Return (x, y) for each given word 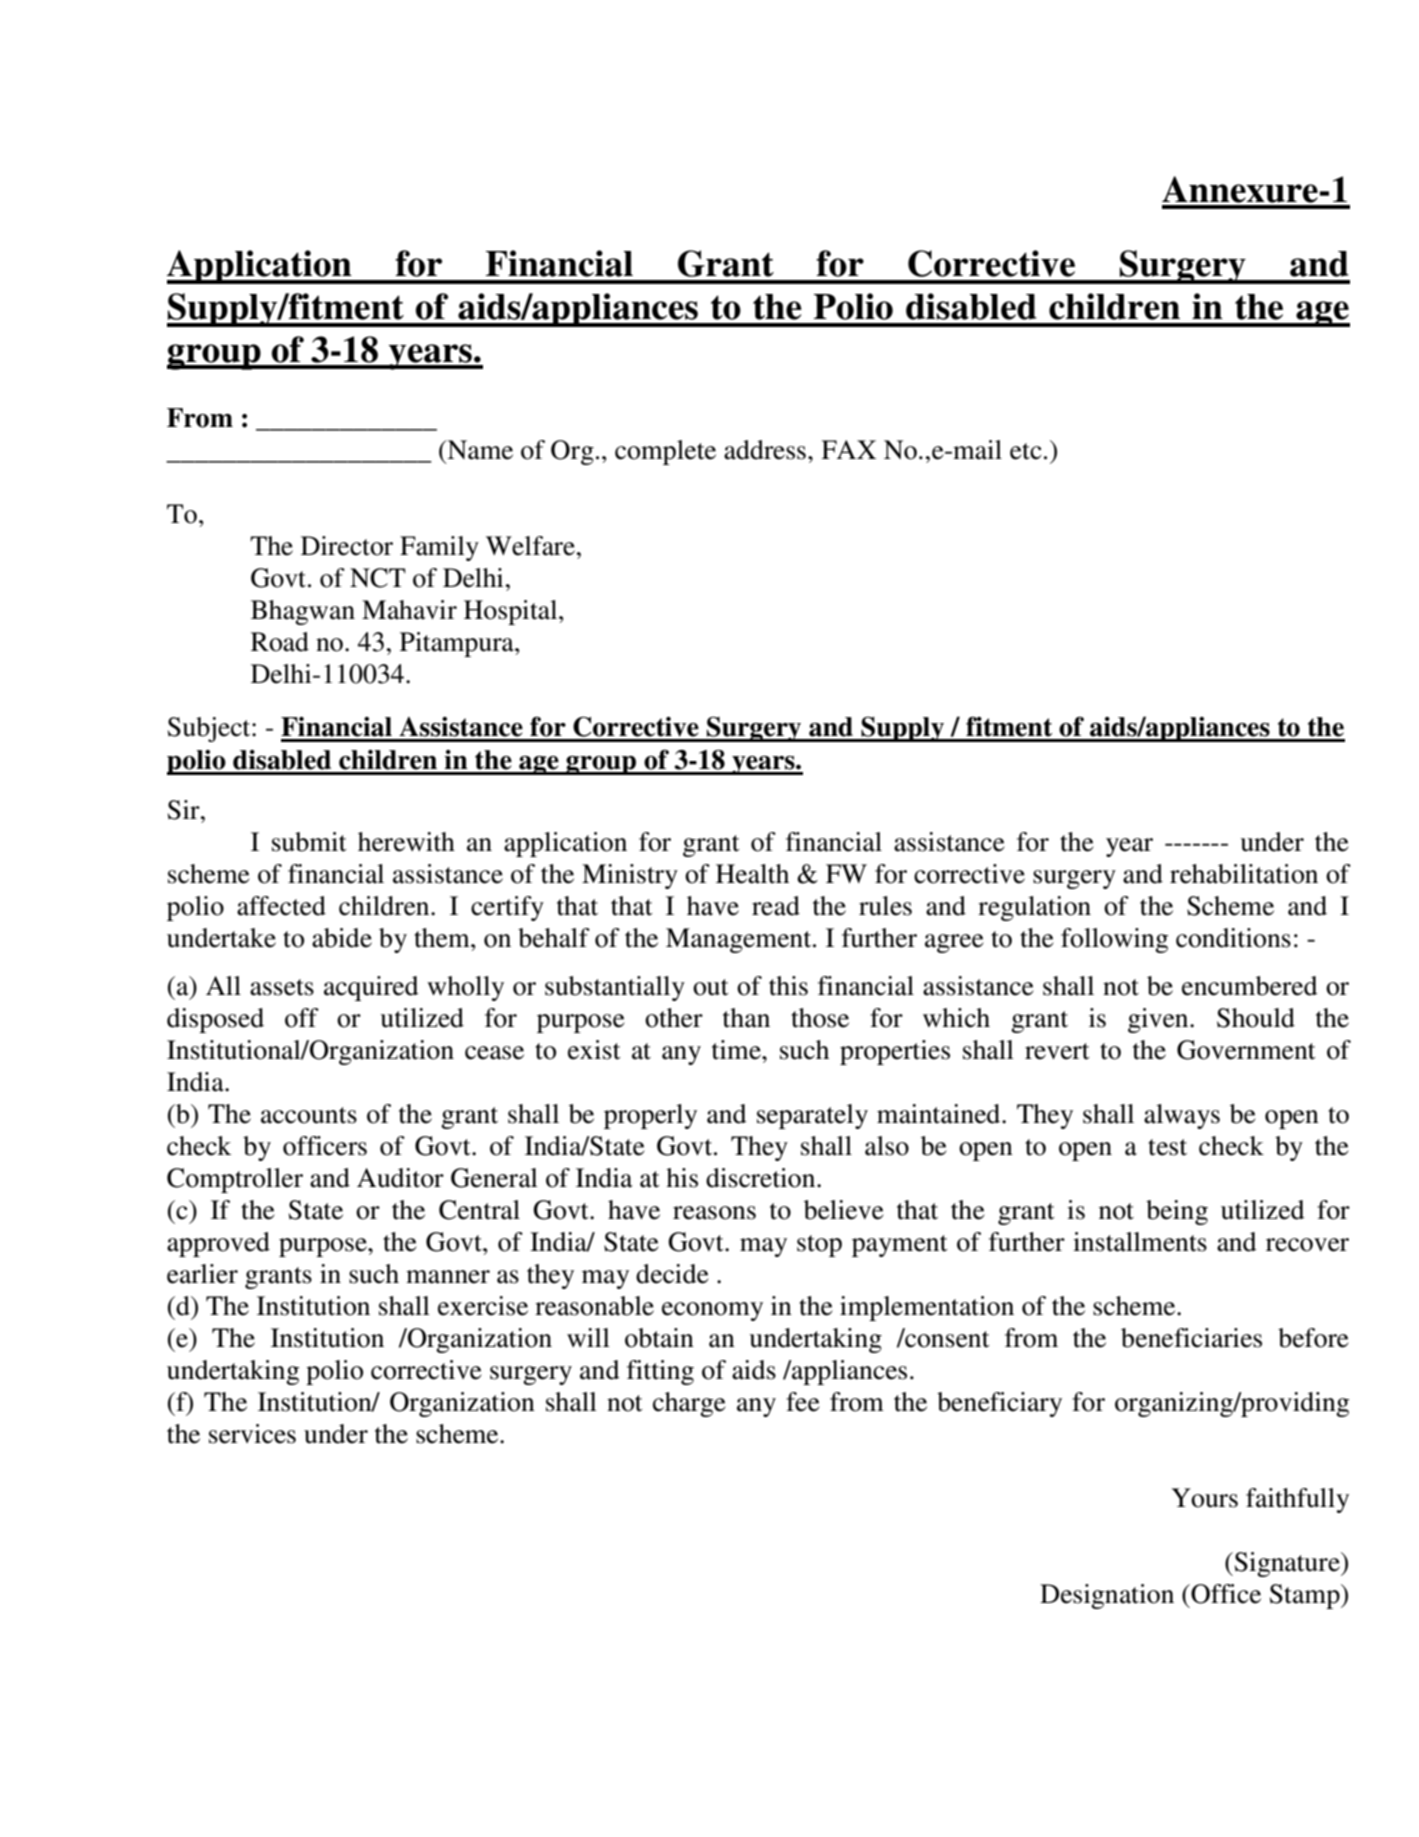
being (1177, 1212)
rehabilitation (1244, 874)
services (252, 1434)
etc (1026, 451)
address (765, 450)
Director (347, 546)
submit (309, 842)
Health (752, 874)
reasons (714, 1213)
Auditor (400, 1178)
